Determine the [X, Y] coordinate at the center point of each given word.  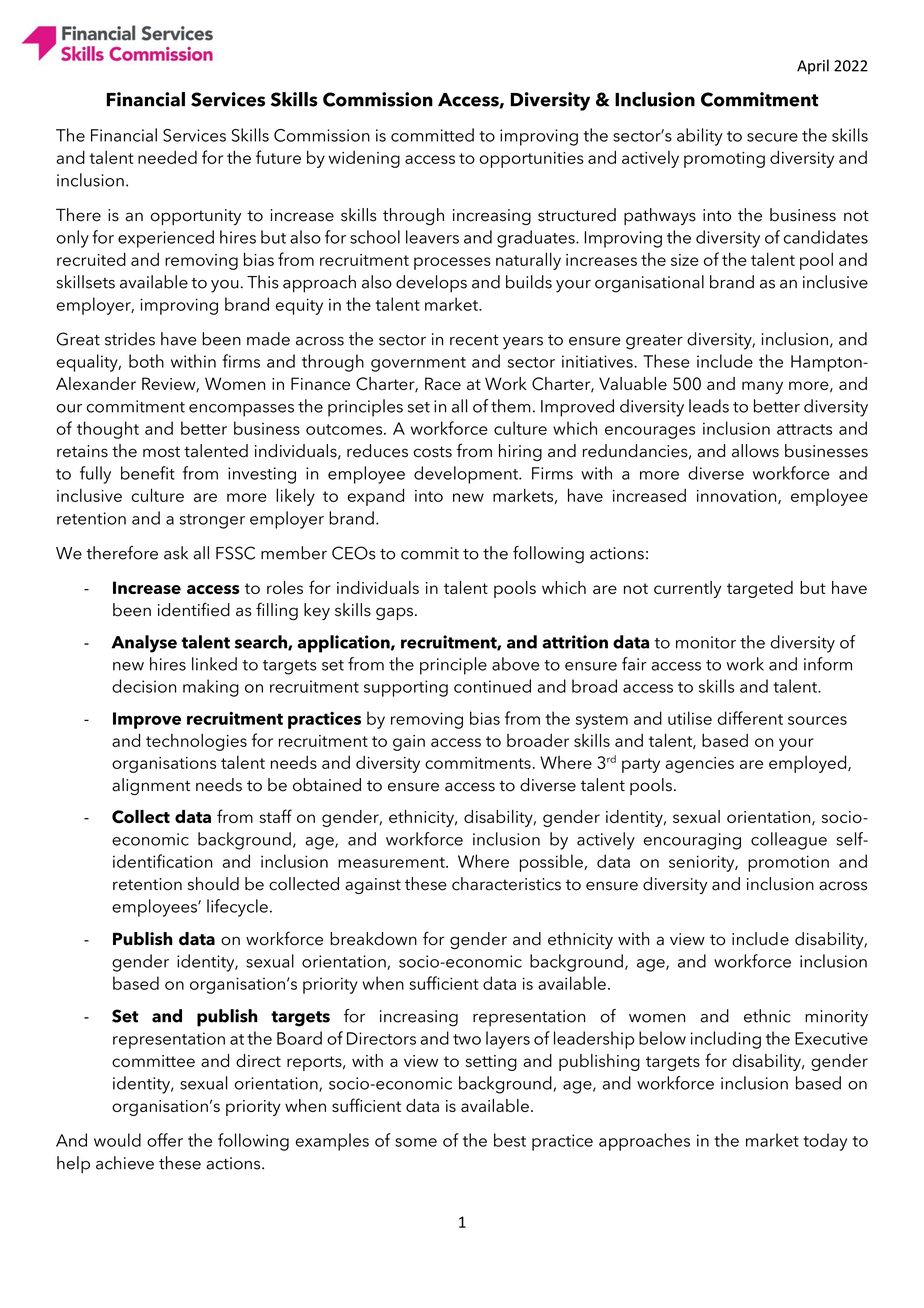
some [416, 1142]
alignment [151, 786]
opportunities [531, 160]
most [161, 452]
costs [433, 452]
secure [772, 137]
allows [755, 451]
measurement [392, 862]
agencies [699, 765]
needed [167, 157]
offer [165, 1140]
